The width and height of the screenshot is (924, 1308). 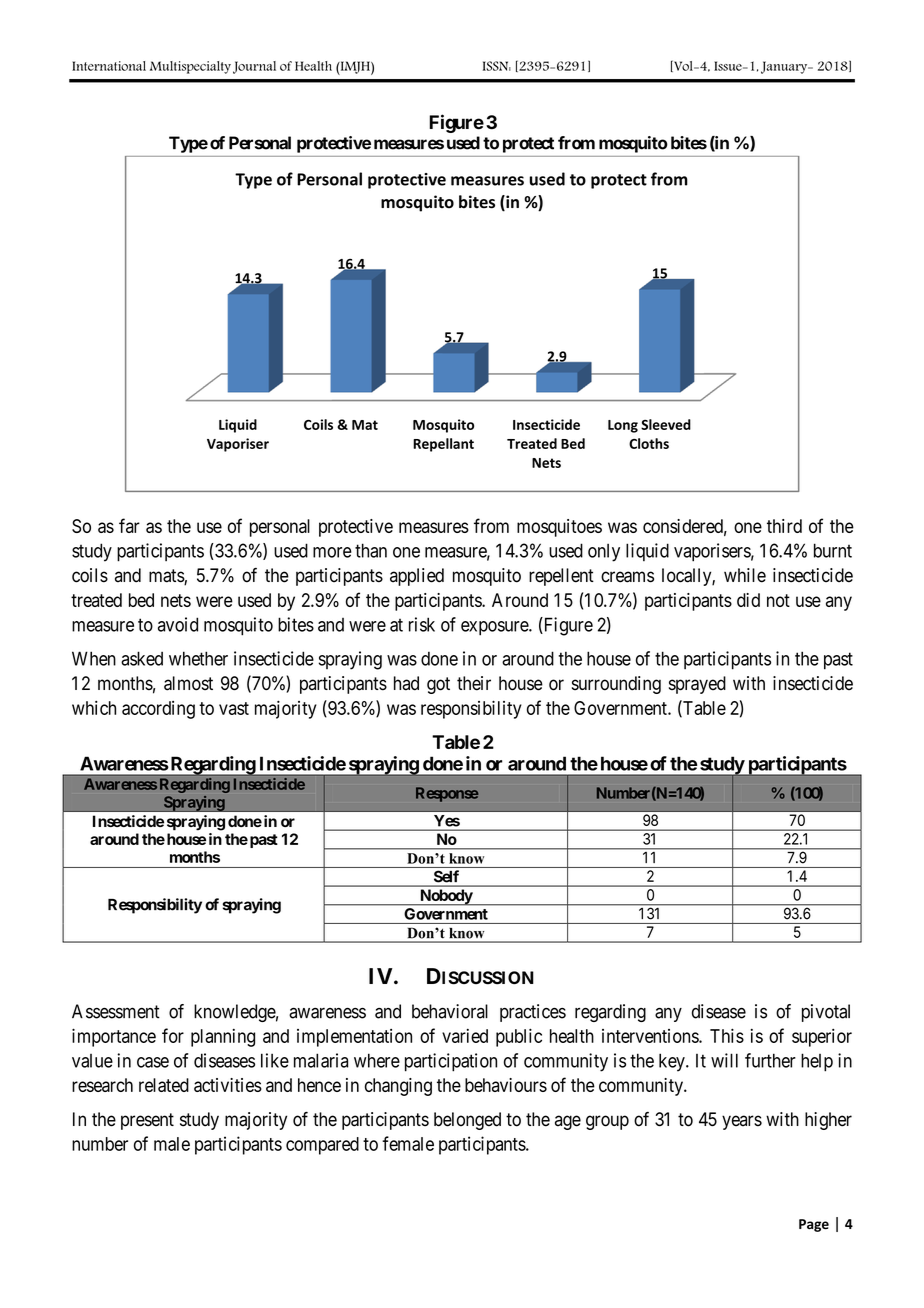 I want to click on whether, so click(x=198, y=658).
